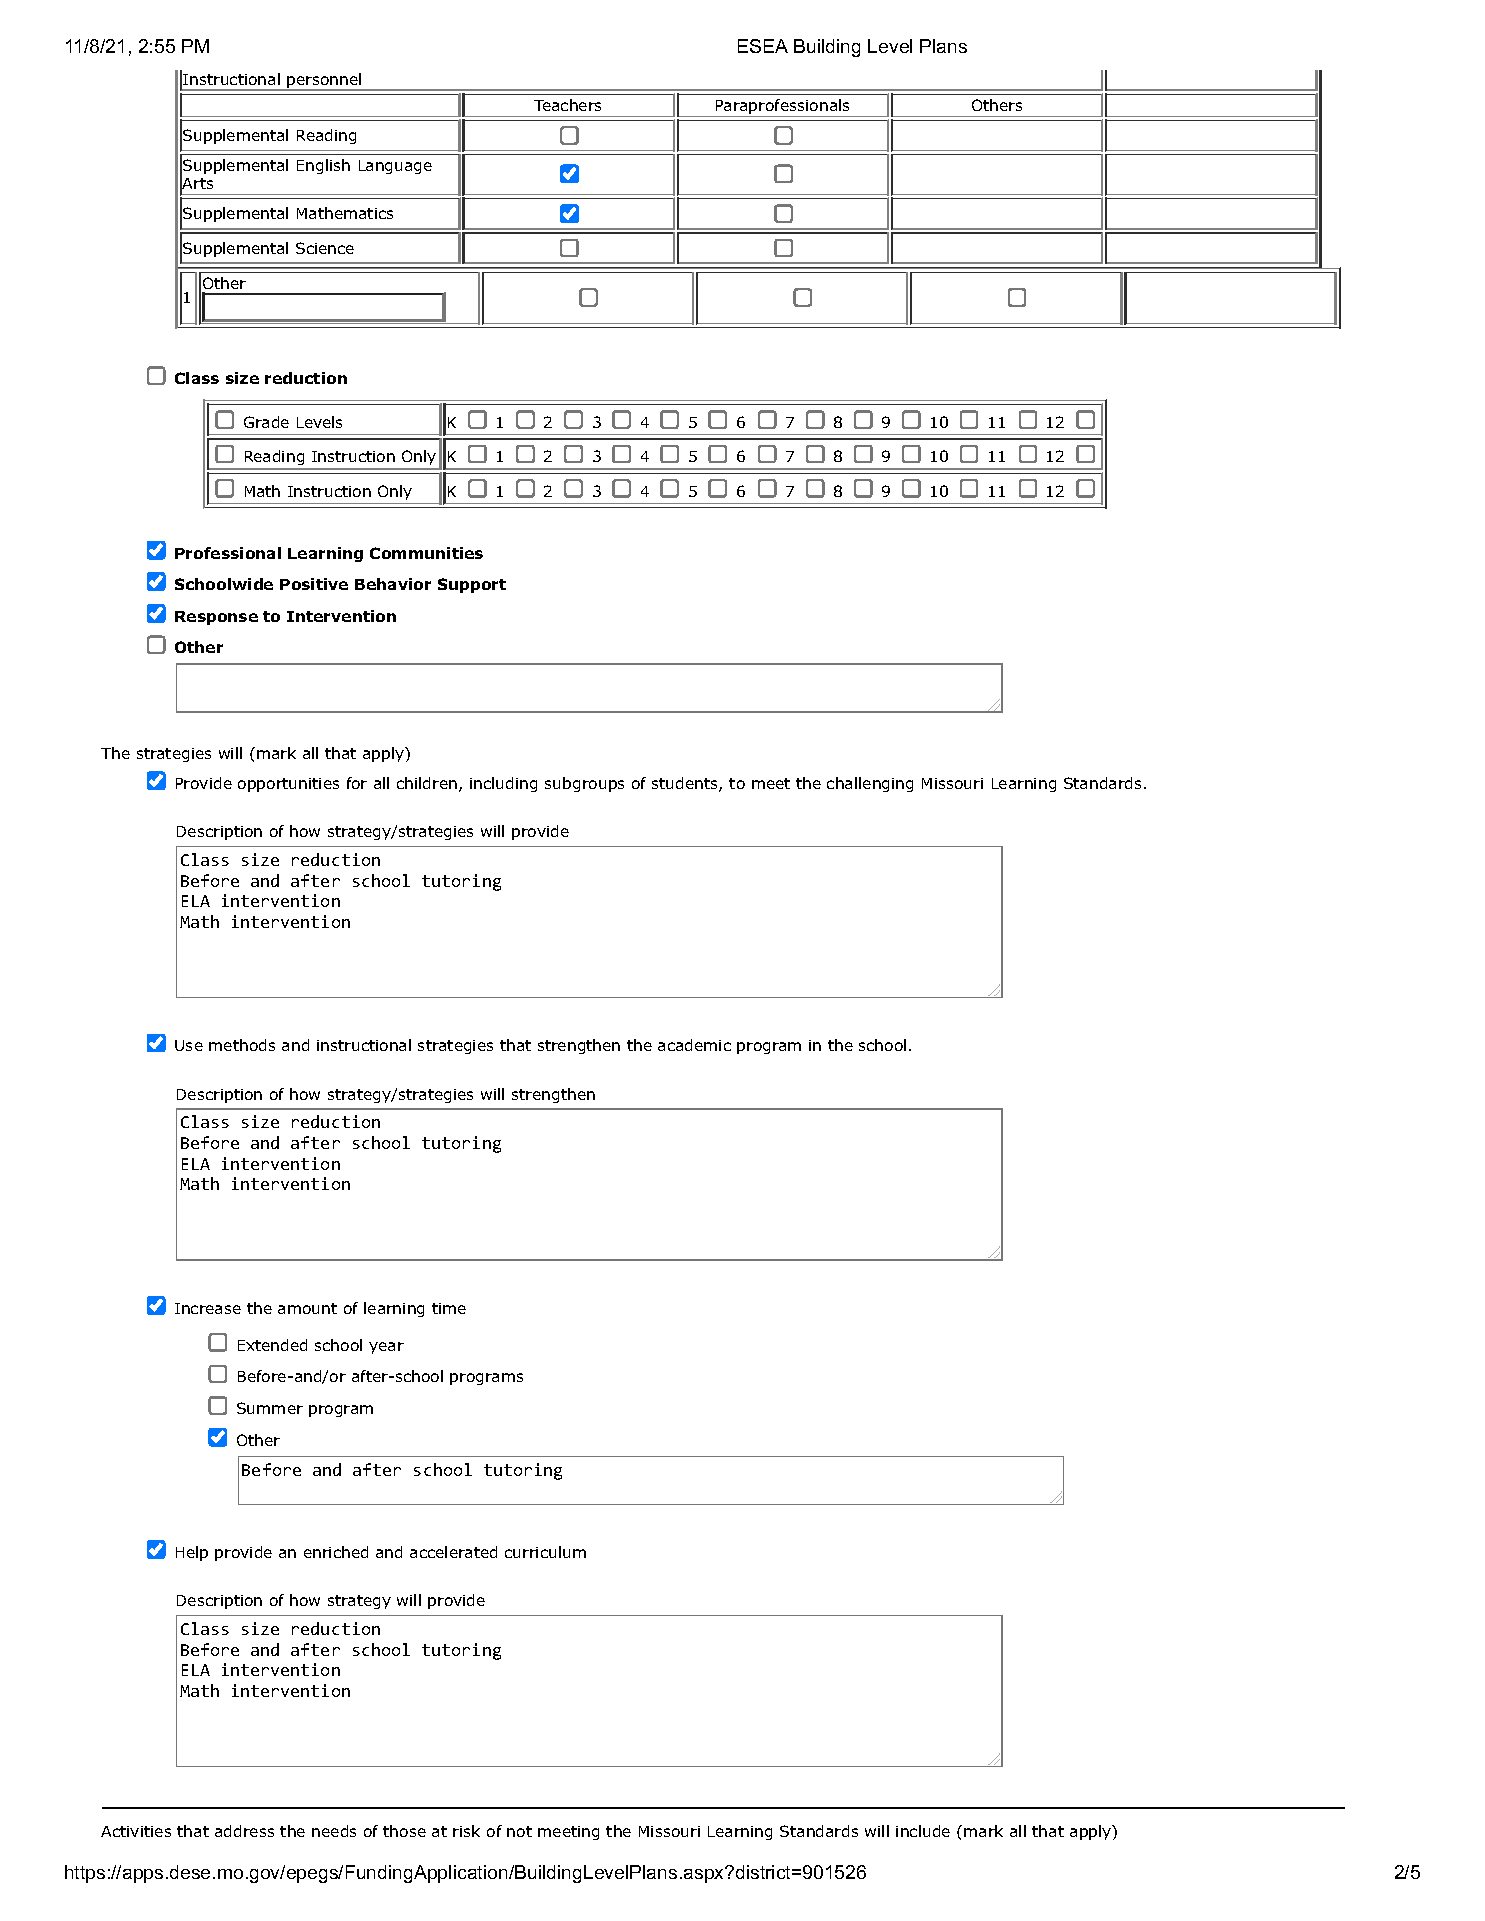 This screenshot has height=1921, width=1485. I want to click on personnel, so click(325, 82).
